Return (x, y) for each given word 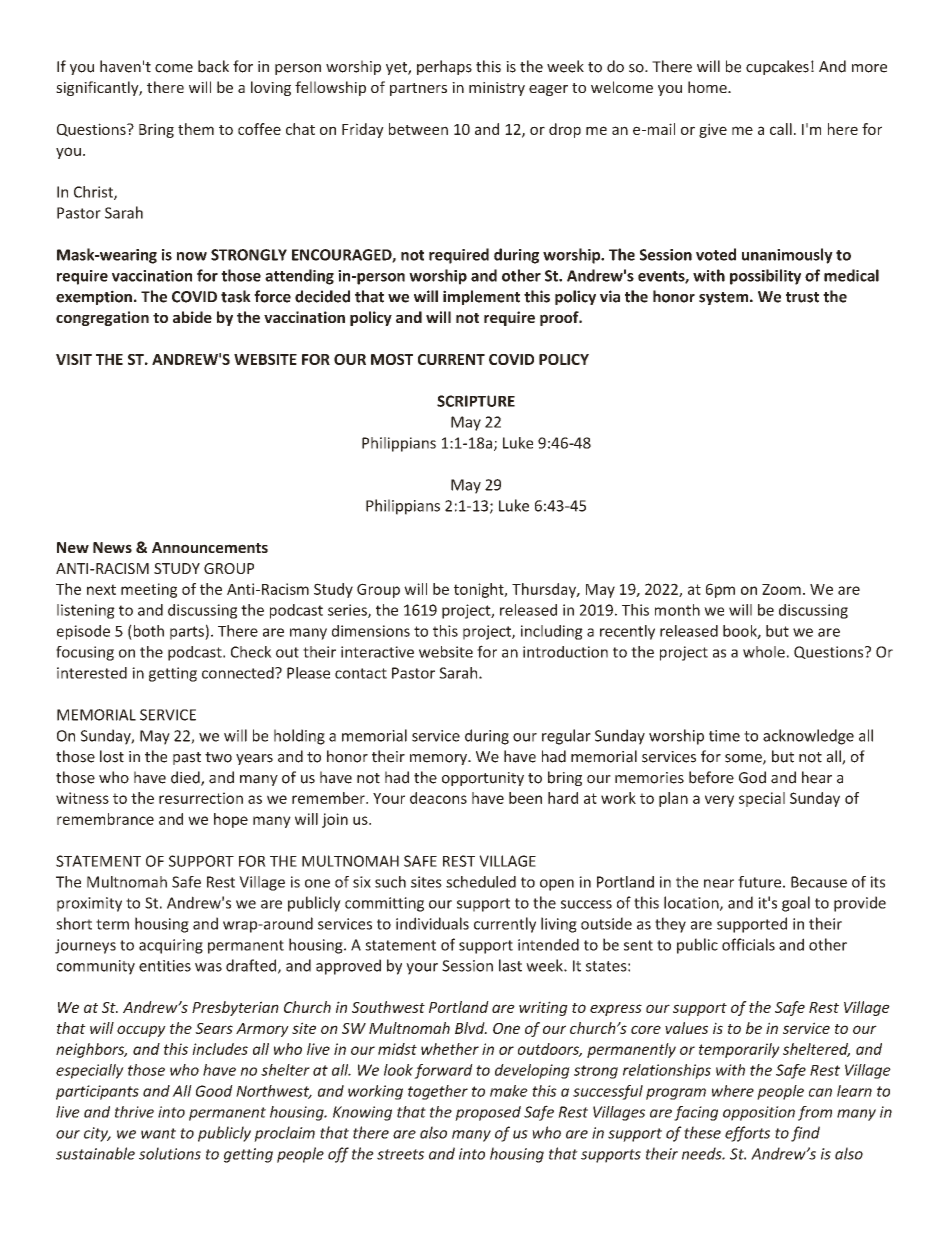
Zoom (781, 589)
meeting (149, 590)
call (781, 129)
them (196, 129)
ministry (497, 89)
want (158, 1133)
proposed (488, 1113)
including (552, 632)
